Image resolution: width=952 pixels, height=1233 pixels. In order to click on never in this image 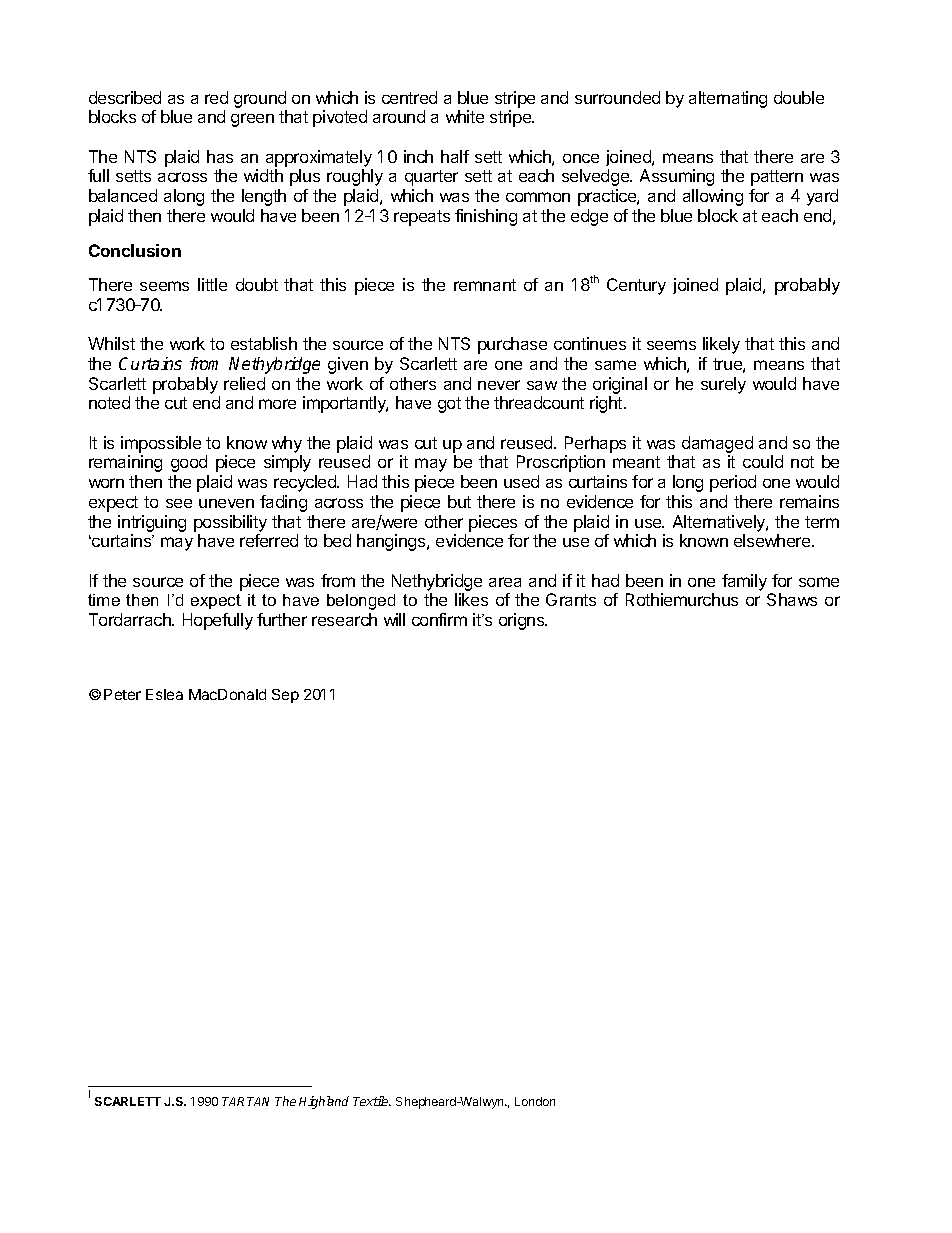, I will do `click(499, 385)`.
